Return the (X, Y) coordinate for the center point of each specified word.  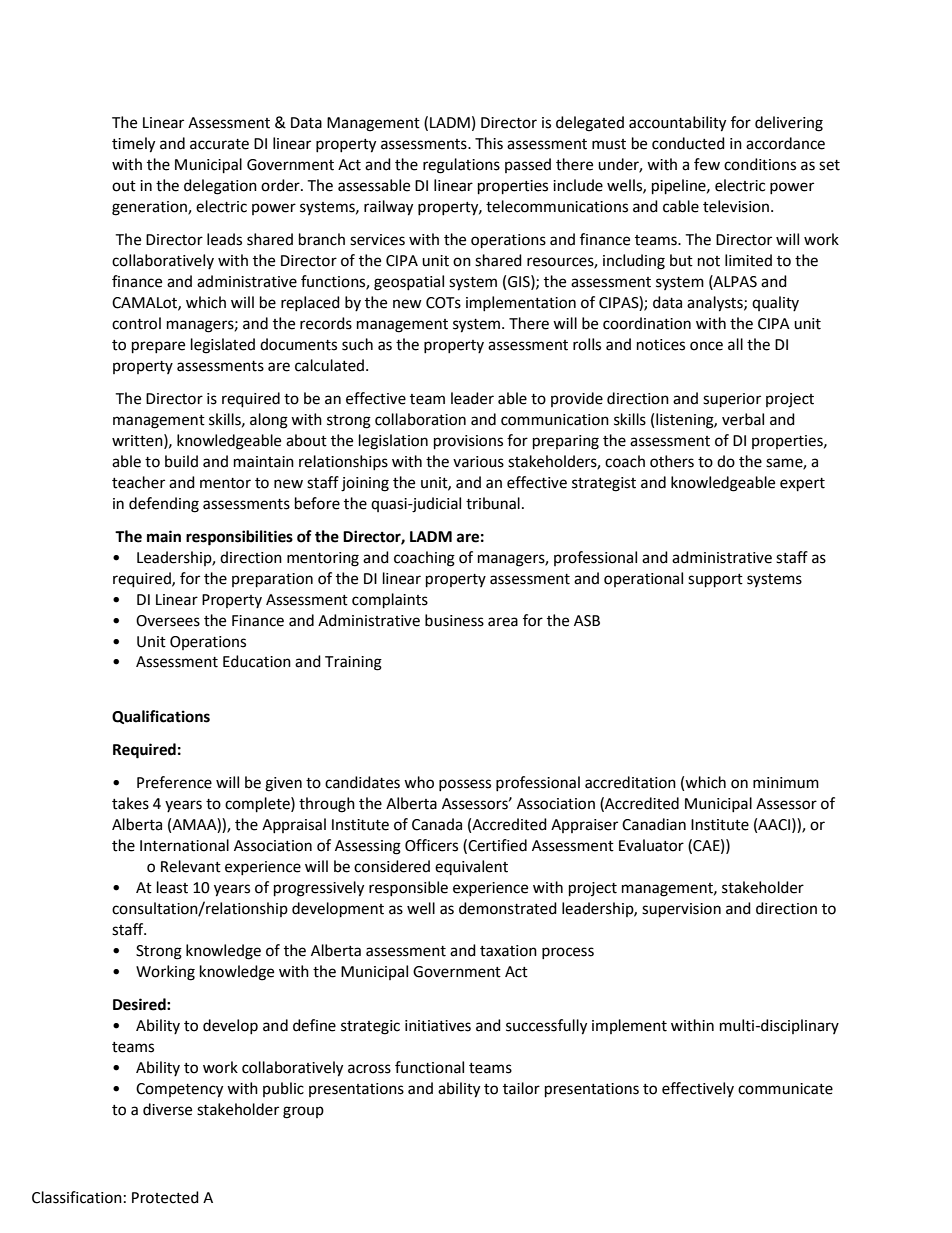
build (181, 461)
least (172, 887)
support (715, 581)
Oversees (168, 621)
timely (133, 145)
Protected (165, 1197)
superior (732, 400)
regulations (461, 166)
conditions (760, 164)
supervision (681, 910)
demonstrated (508, 908)
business (454, 620)
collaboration (420, 419)
